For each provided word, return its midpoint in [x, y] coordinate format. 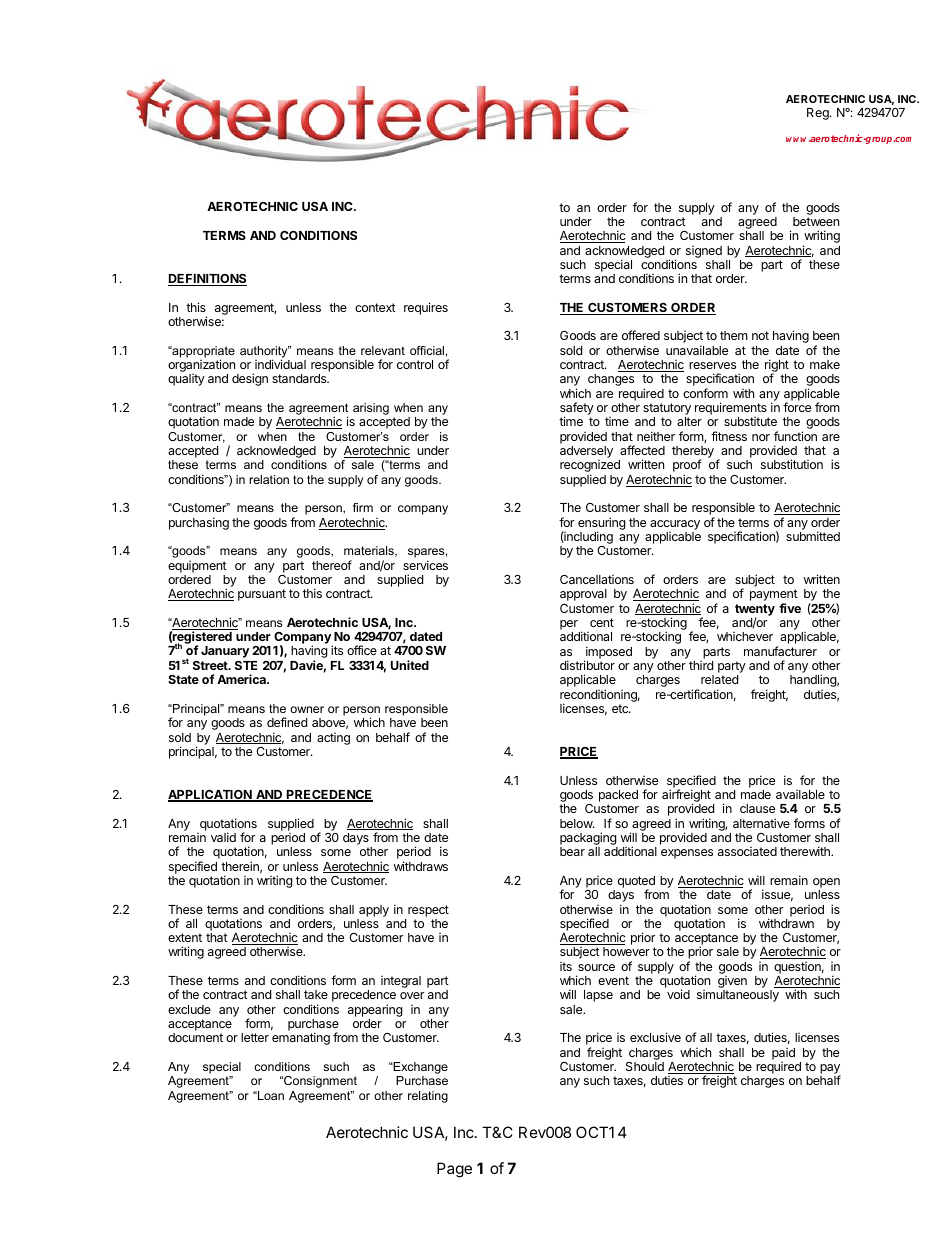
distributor [587, 665]
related [719, 679]
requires [426, 308]
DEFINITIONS [207, 280]
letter [255, 1037]
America [242, 679]
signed [704, 252]
